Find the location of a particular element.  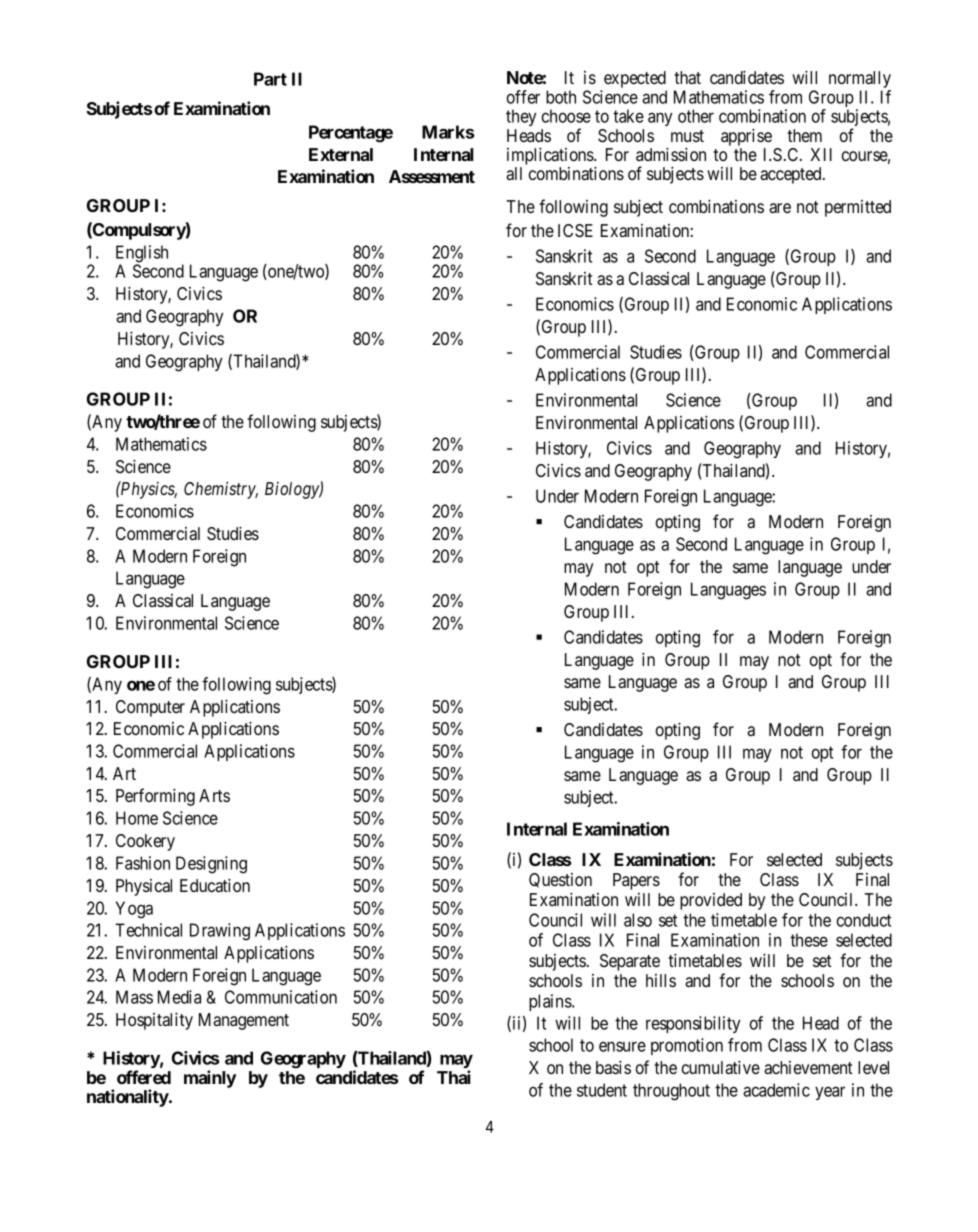

Papers is located at coordinates (636, 881).
